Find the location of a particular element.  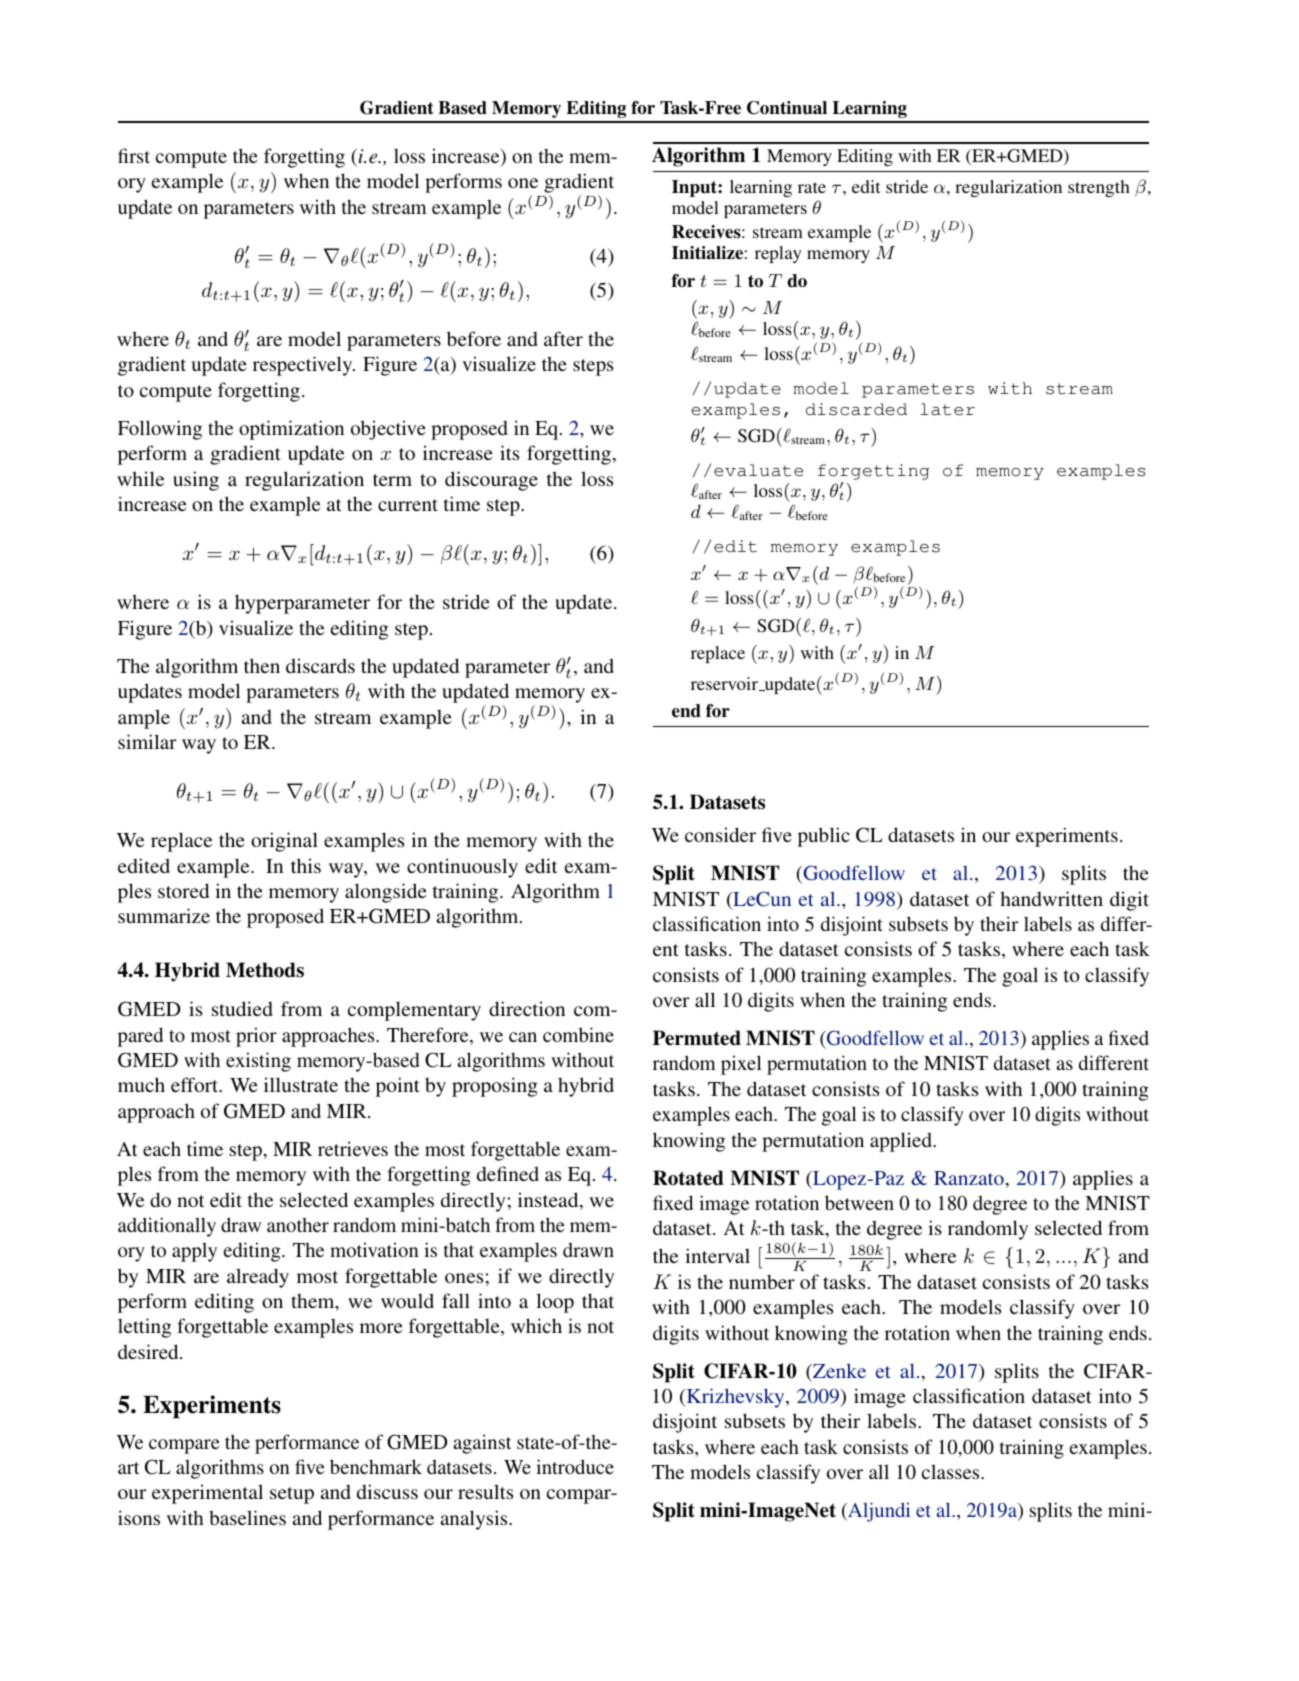

Methods is located at coordinates (265, 970).
